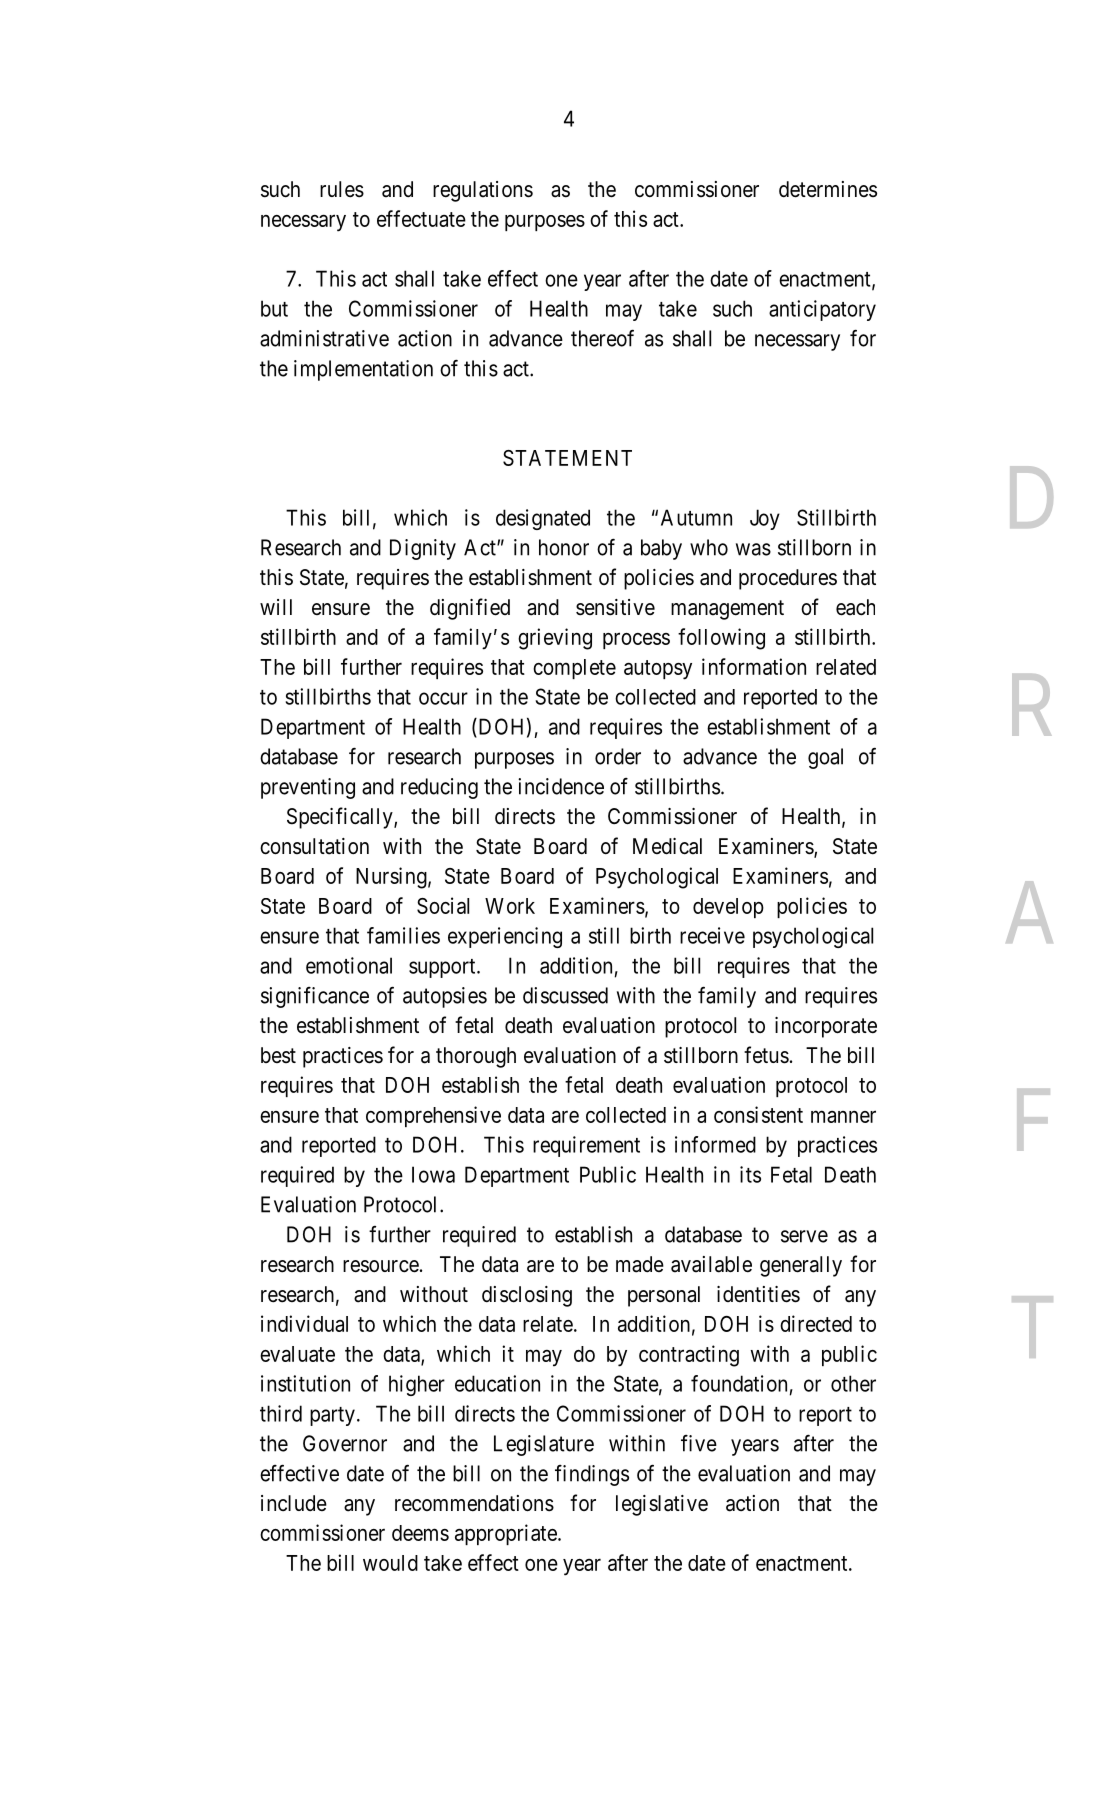 This page has width=1104, height=1818. Describe the element at coordinates (728, 908) in the page. I see `develop` at that location.
